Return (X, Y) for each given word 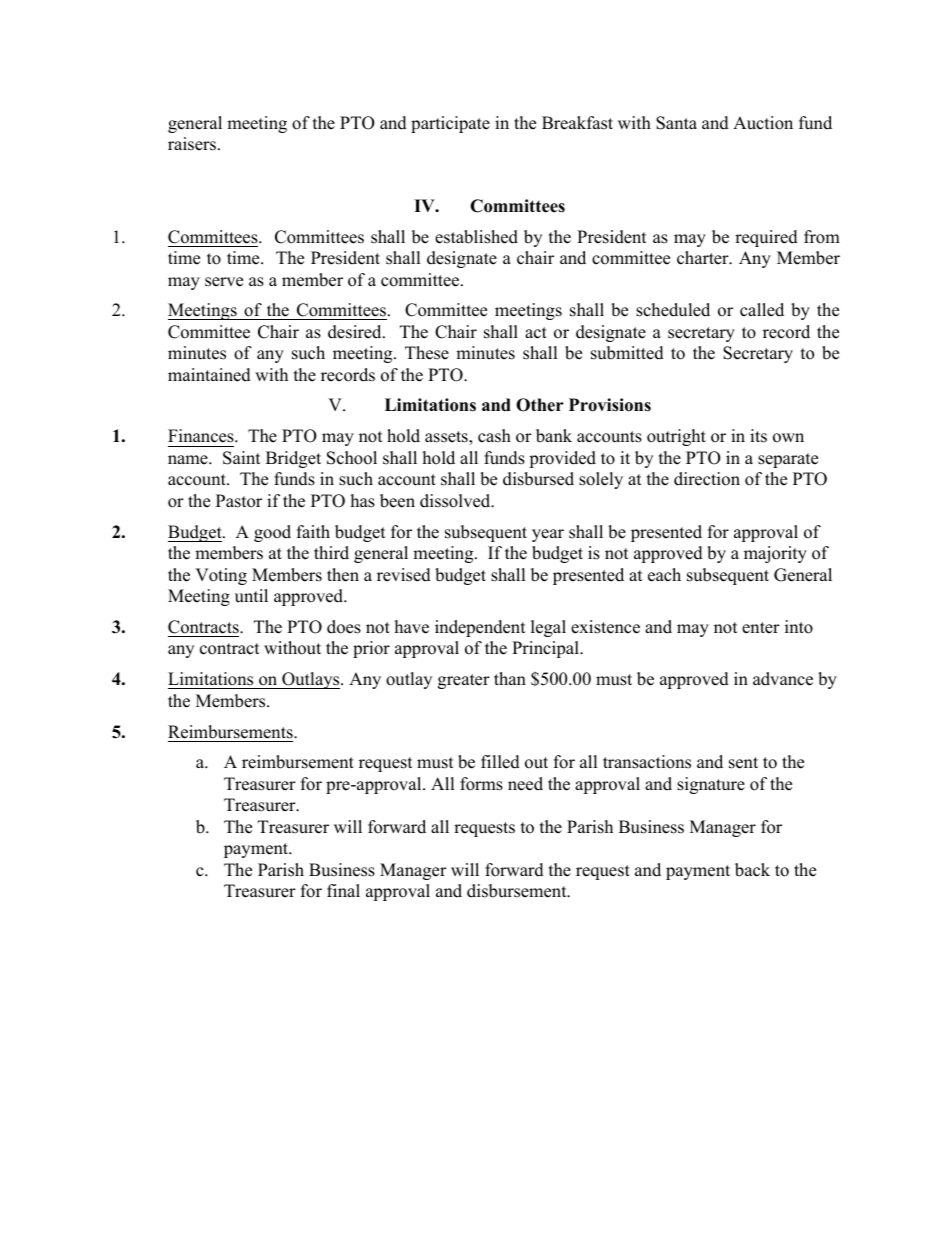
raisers (192, 144)
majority (775, 554)
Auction (763, 123)
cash (494, 436)
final (343, 890)
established (476, 237)
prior (371, 649)
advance (783, 679)
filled (500, 762)
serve (224, 282)
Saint (242, 458)
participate (450, 124)
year (548, 535)
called (762, 310)
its (758, 436)
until (251, 596)
